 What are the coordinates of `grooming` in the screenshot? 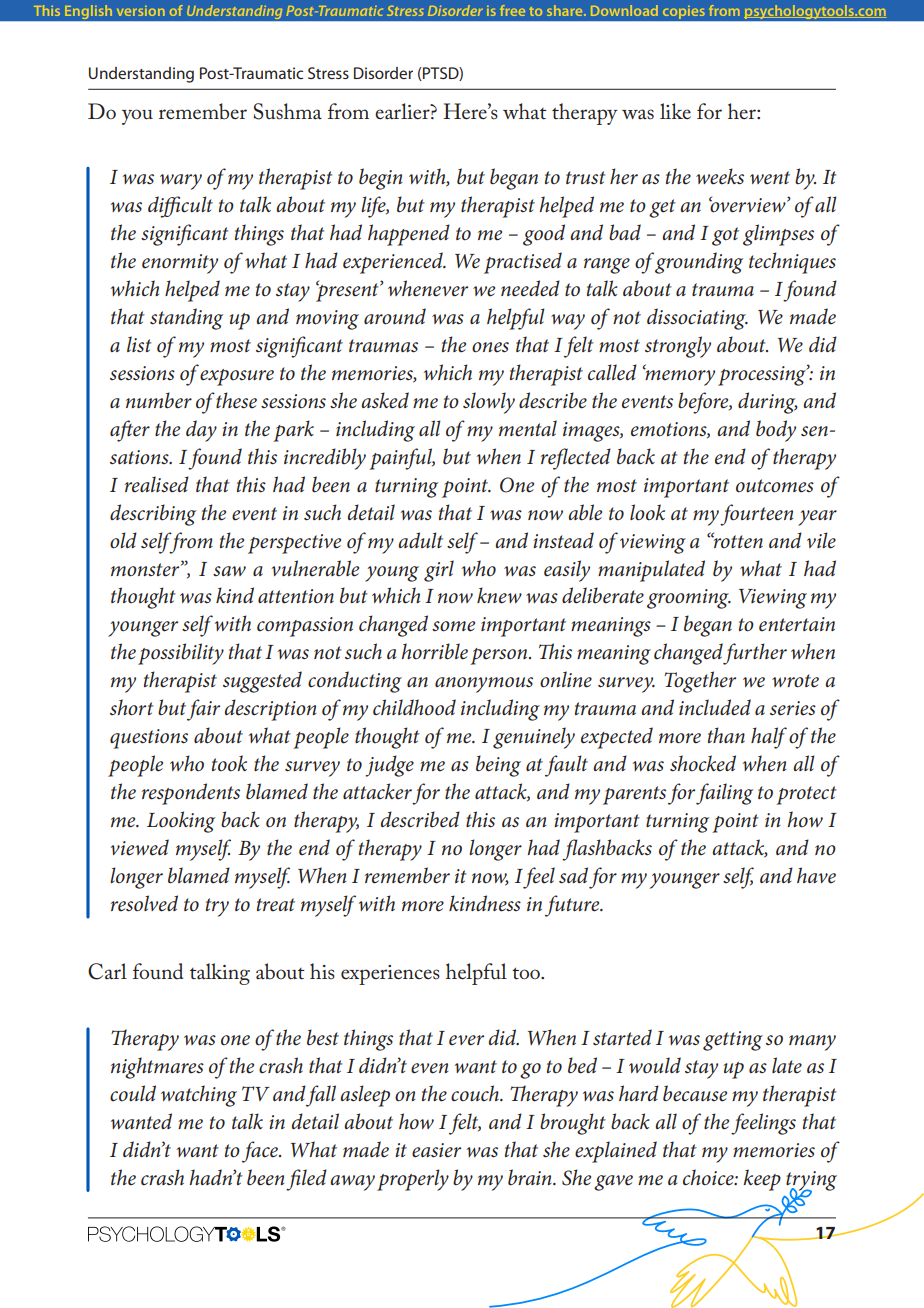 It's located at (689, 599).
